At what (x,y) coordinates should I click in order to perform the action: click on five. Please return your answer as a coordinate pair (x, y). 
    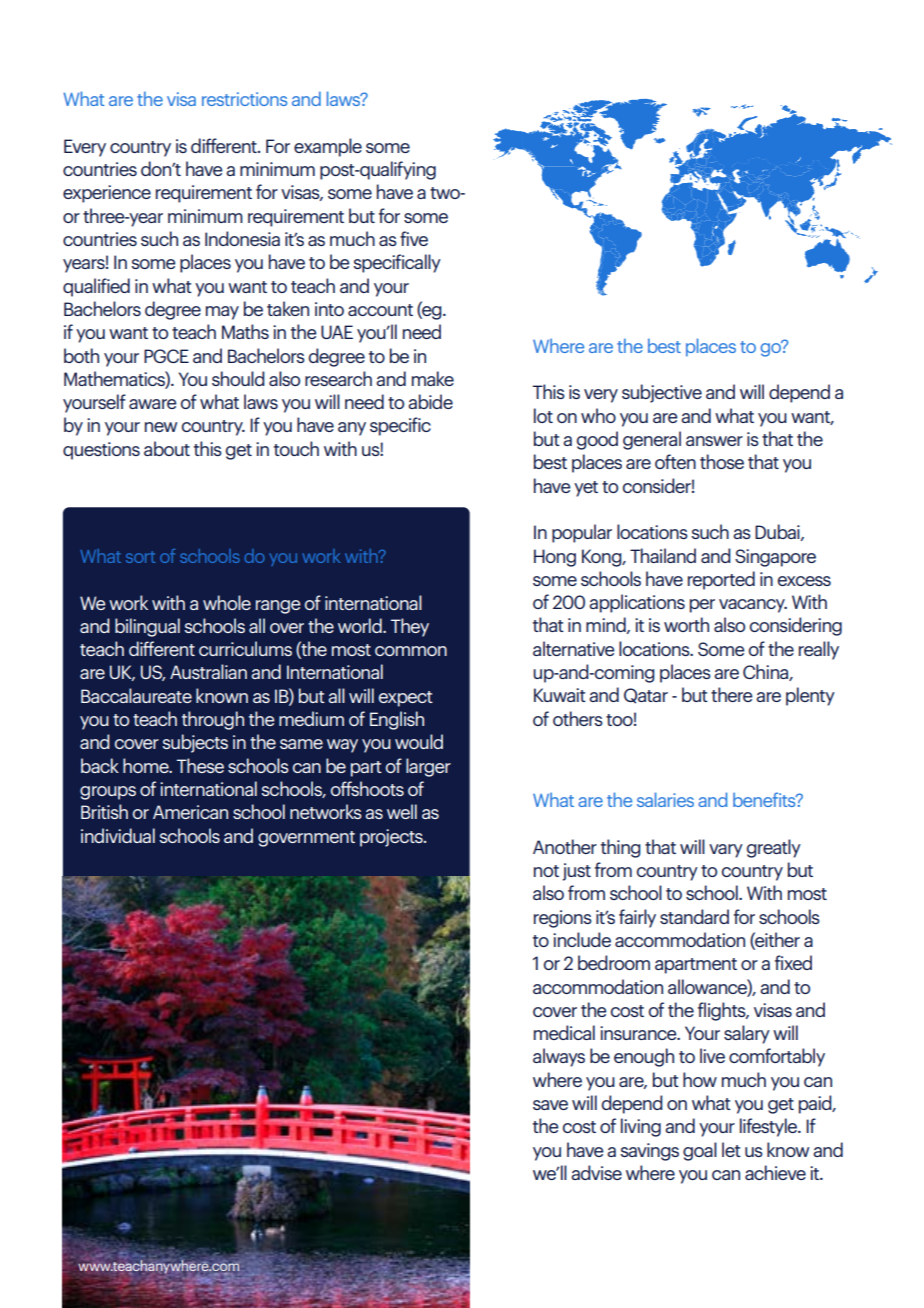
    Looking at the image, I should click on (414, 238).
